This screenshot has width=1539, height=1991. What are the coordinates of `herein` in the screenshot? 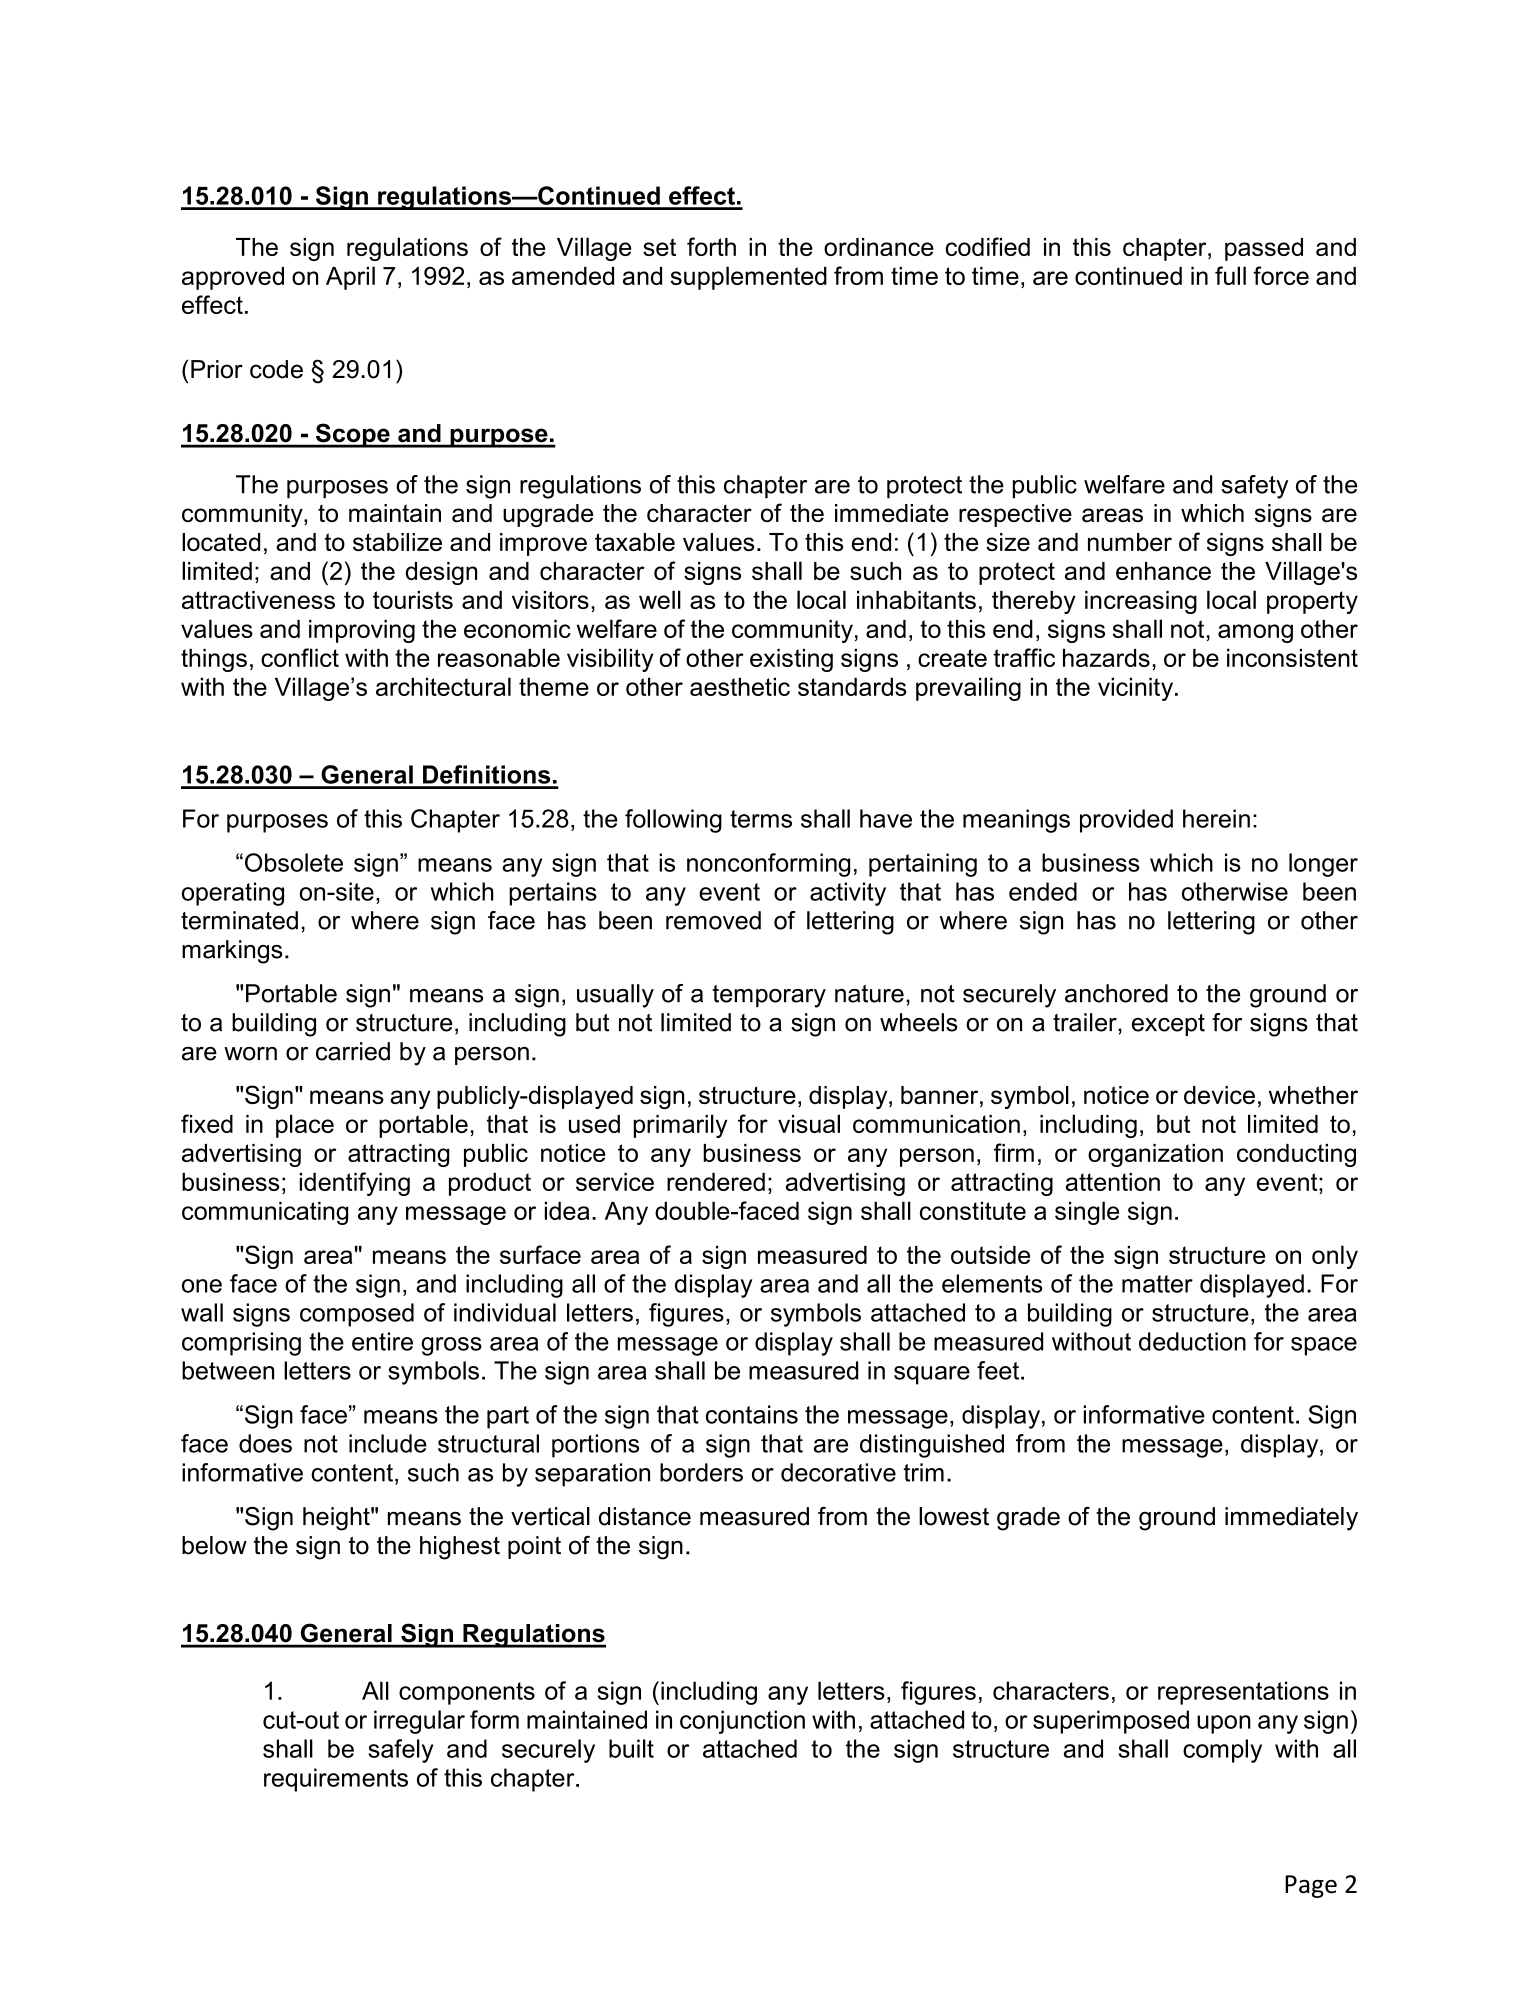 It's located at (1216, 818).
